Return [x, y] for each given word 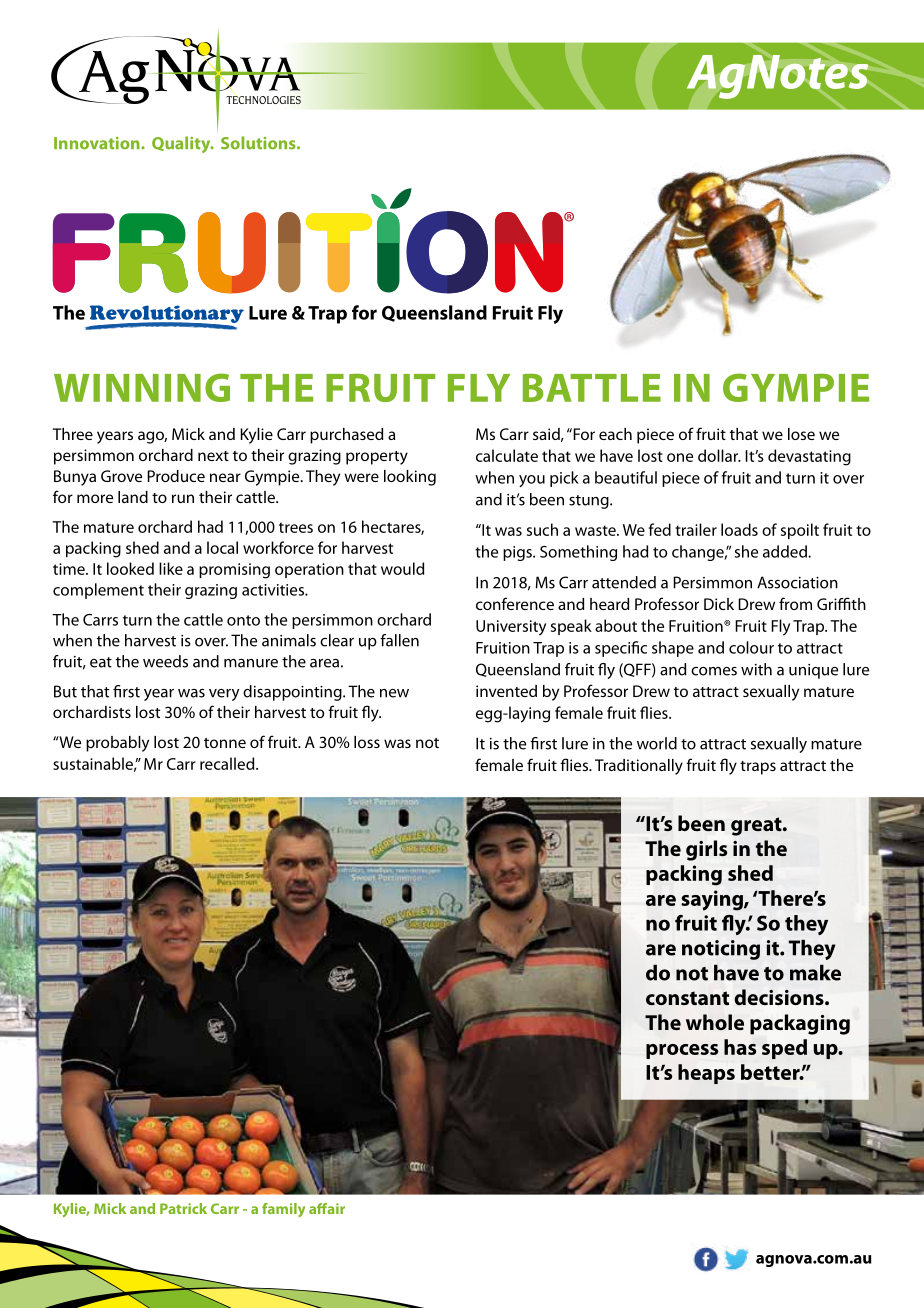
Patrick [183, 1208]
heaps [706, 1074]
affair [327, 1208]
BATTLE [592, 388]
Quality [182, 144]
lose [801, 434]
